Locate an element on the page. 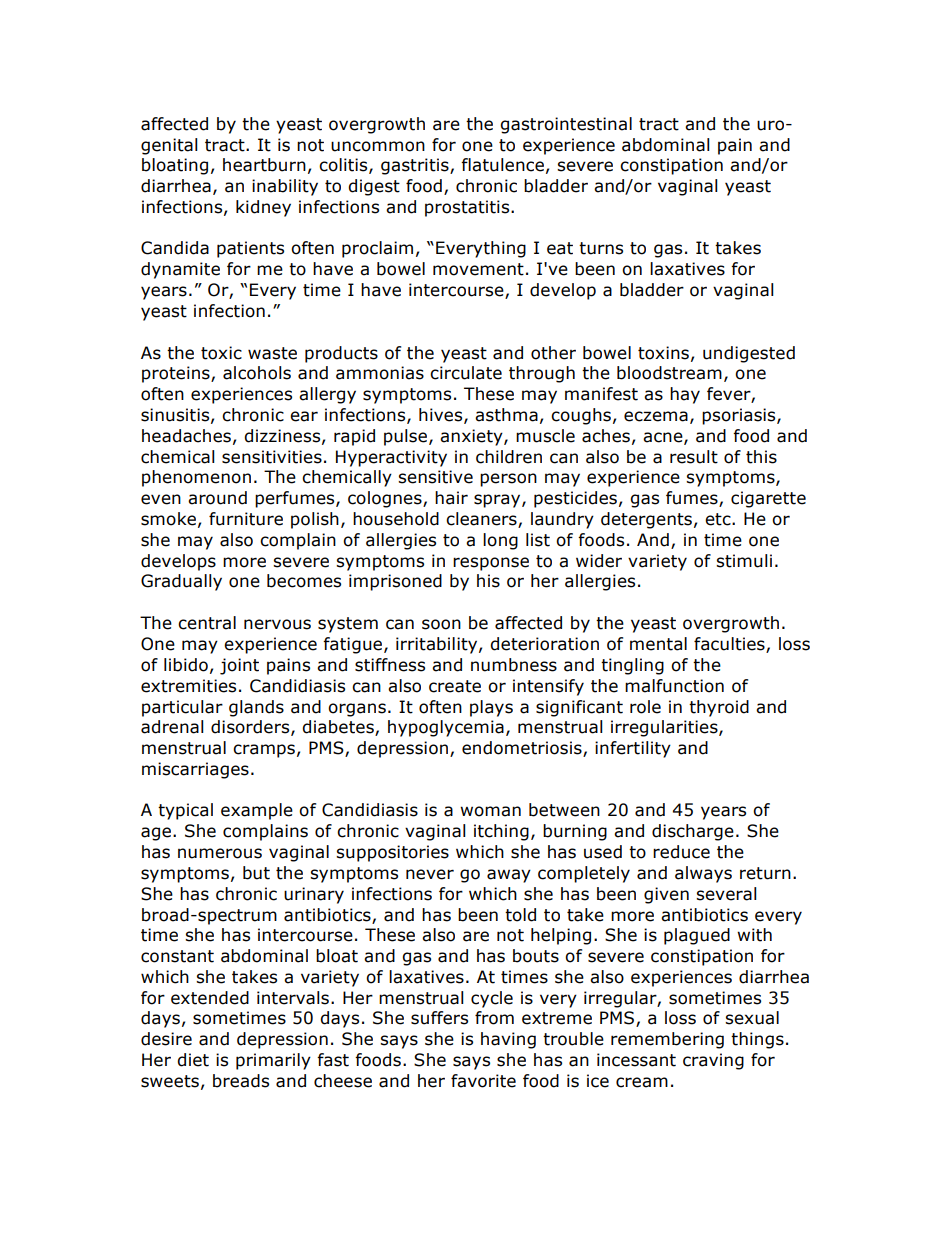 This page has height=1233, width=952. miscarriages is located at coordinates (195, 770).
